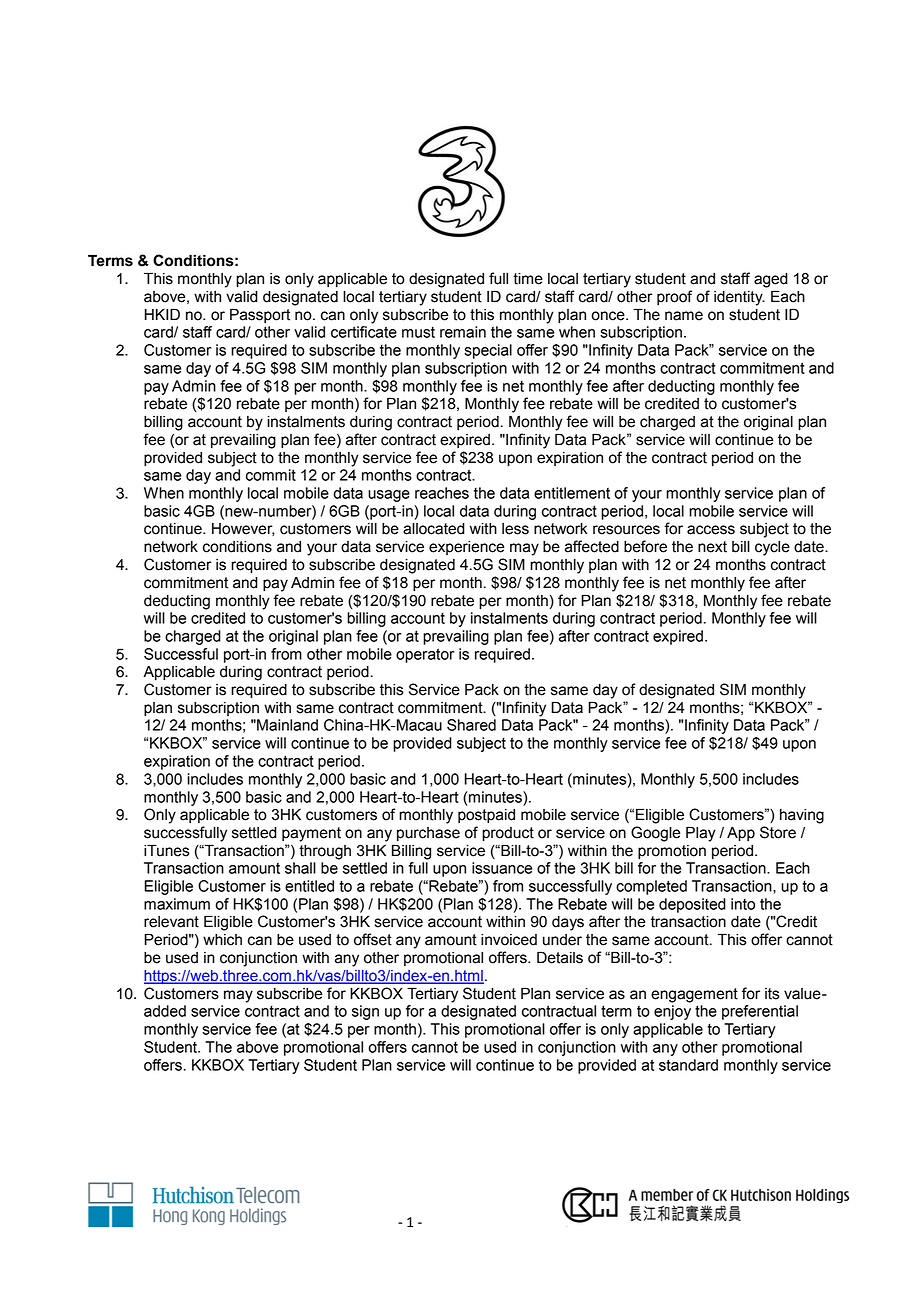 The image size is (924, 1308). What do you see at coordinates (712, 547) in the screenshot?
I see `next` at bounding box center [712, 547].
